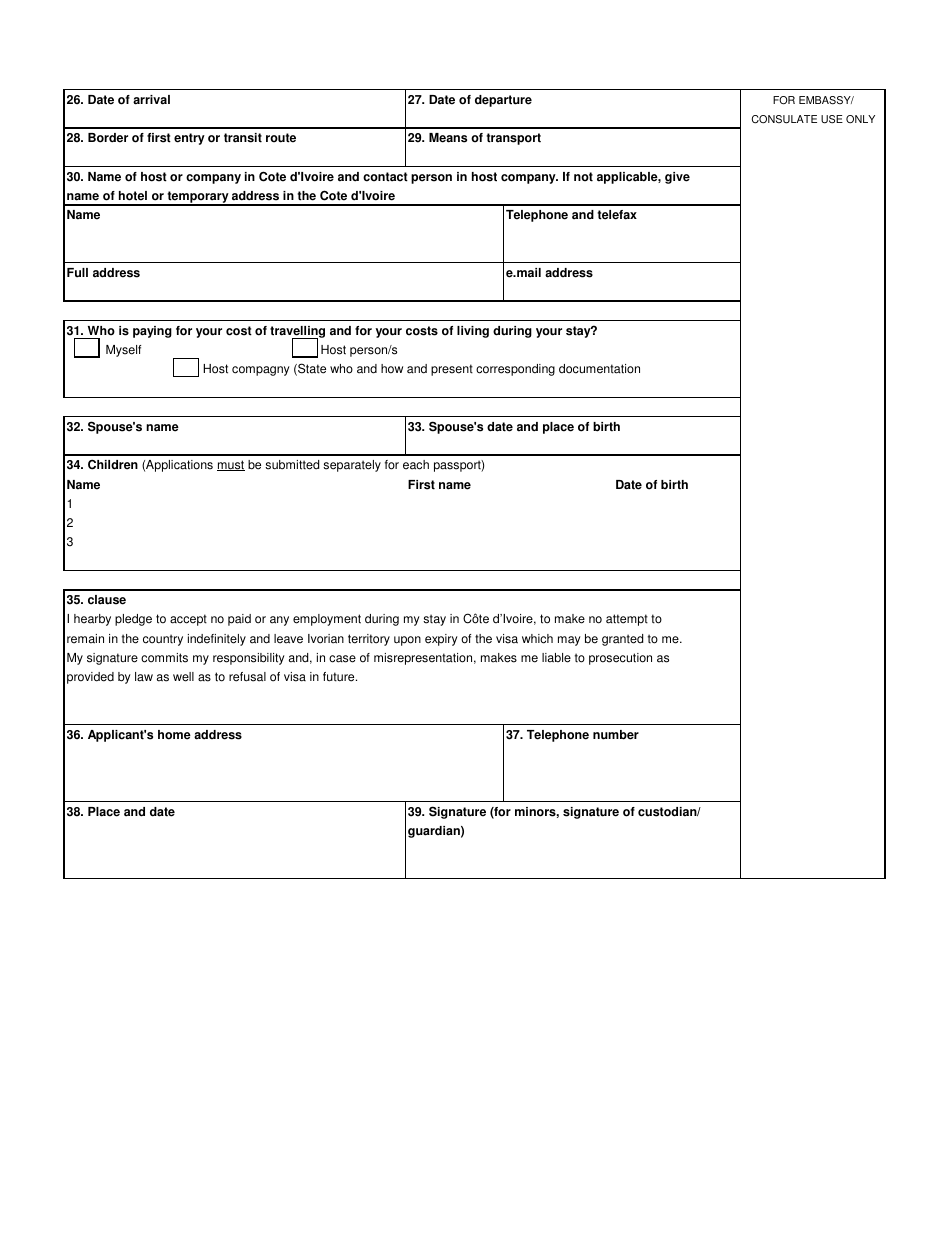 This screenshot has width=952, height=1233. Describe the element at coordinates (174, 735) in the screenshot. I see `home` at that location.
